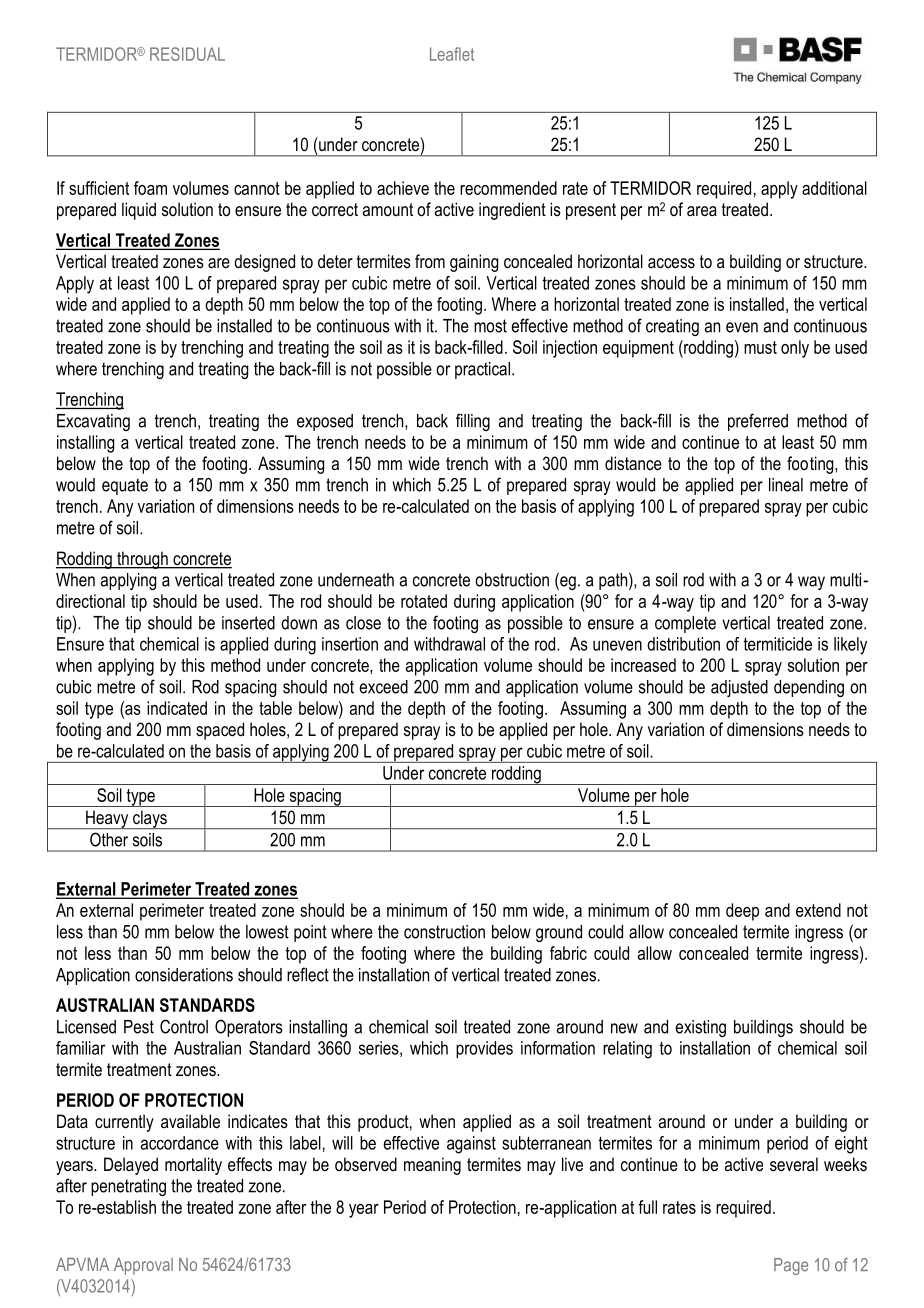 Image resolution: width=924 pixels, height=1308 pixels. Describe the element at coordinates (742, 912) in the image. I see `deep` at that location.
